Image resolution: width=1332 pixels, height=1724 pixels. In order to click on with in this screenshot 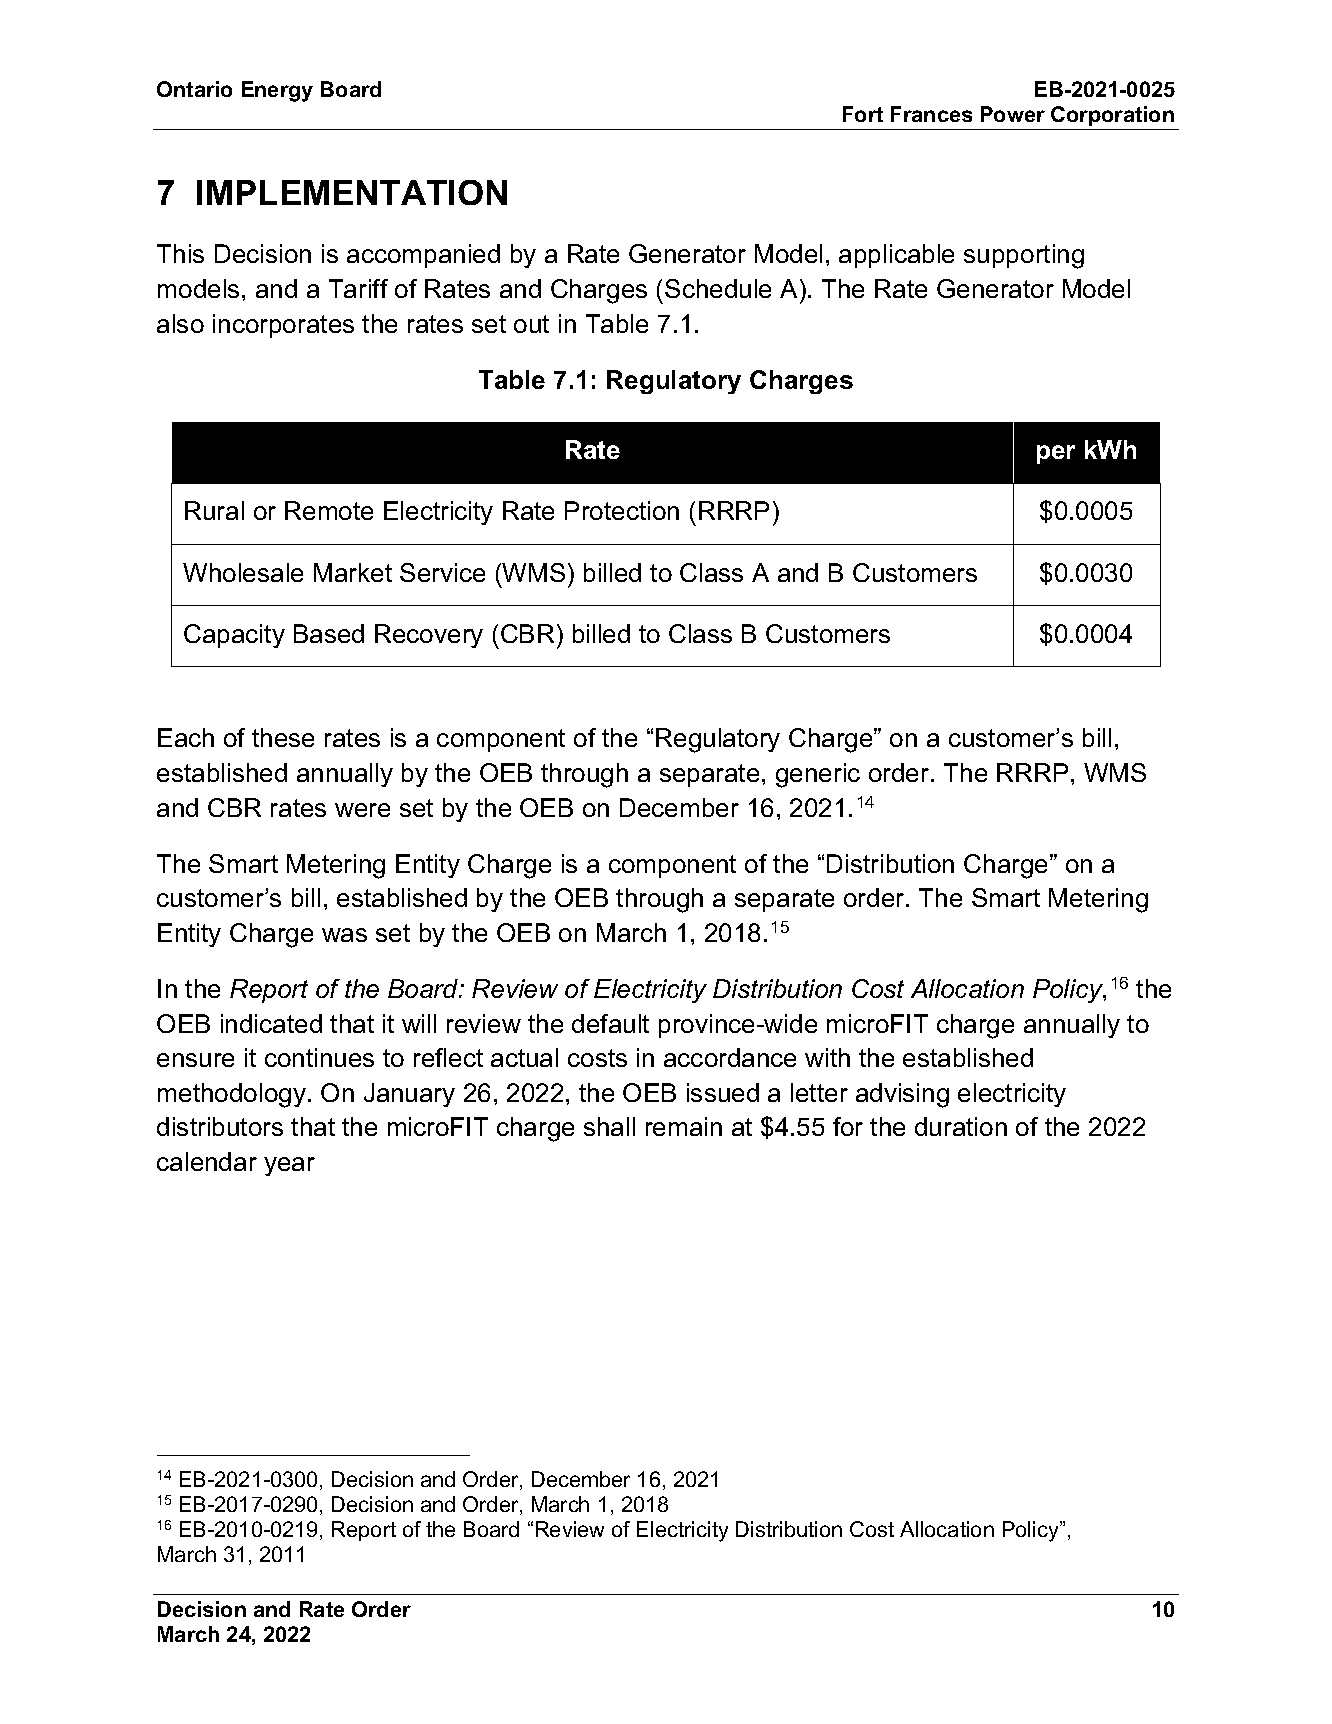, I will do `click(827, 1057)`.
